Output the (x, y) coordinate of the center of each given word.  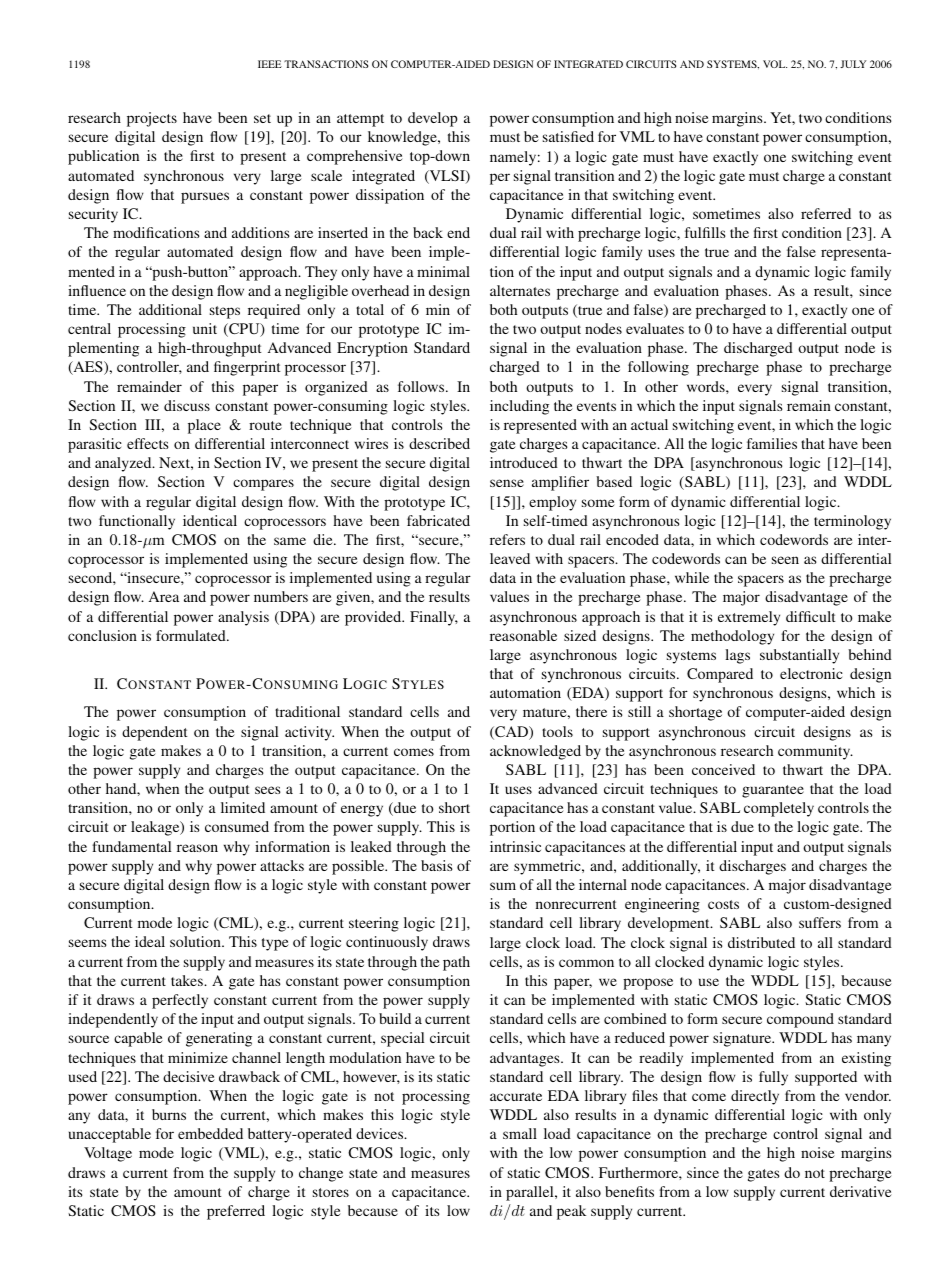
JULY (853, 64)
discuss (187, 405)
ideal (150, 941)
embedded (210, 1133)
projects (152, 119)
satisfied (568, 136)
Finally (434, 618)
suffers (820, 922)
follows (422, 386)
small (520, 1133)
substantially (799, 656)
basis (437, 865)
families (772, 443)
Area (164, 596)
